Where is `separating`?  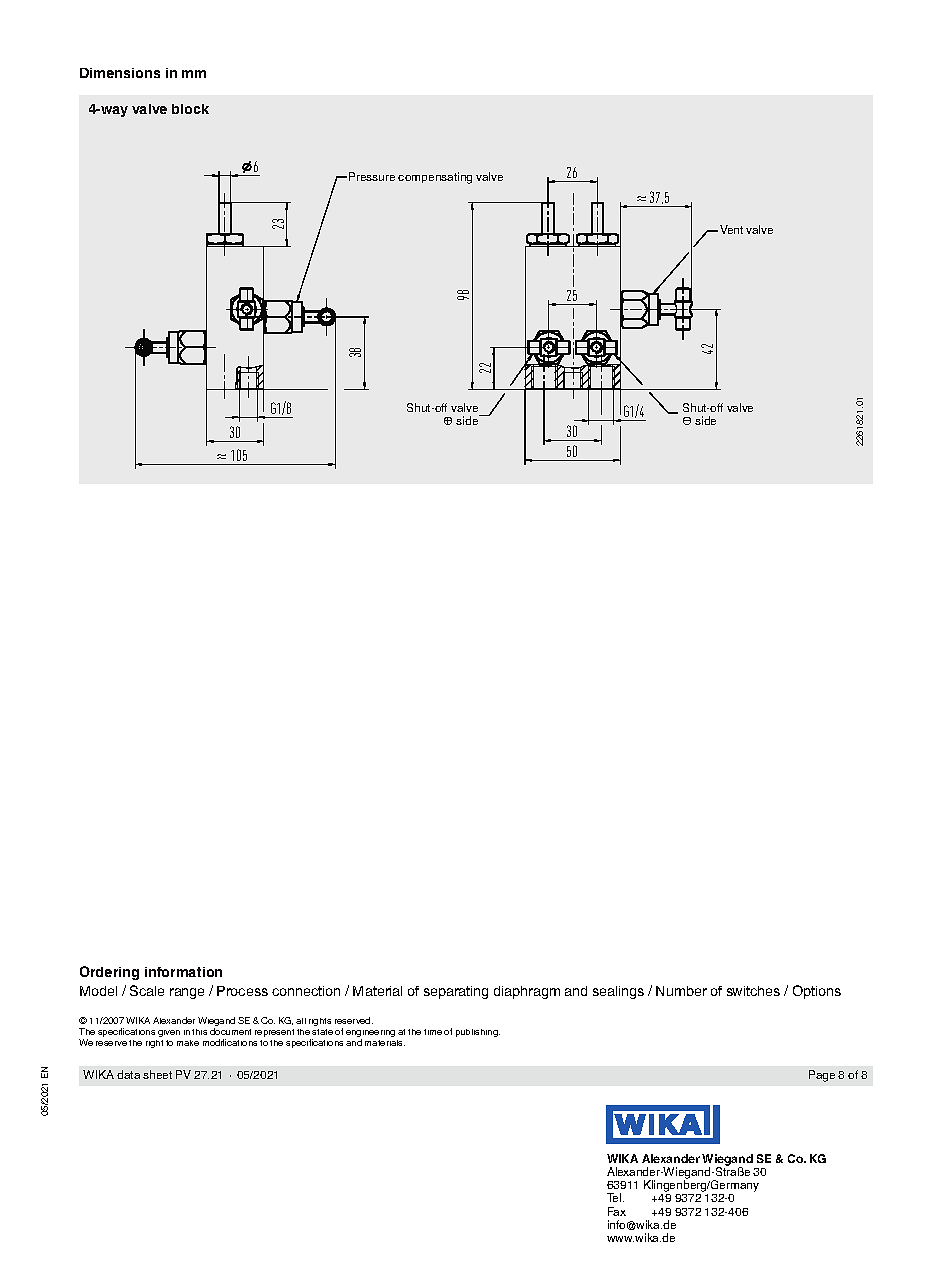 separating is located at coordinates (456, 992).
